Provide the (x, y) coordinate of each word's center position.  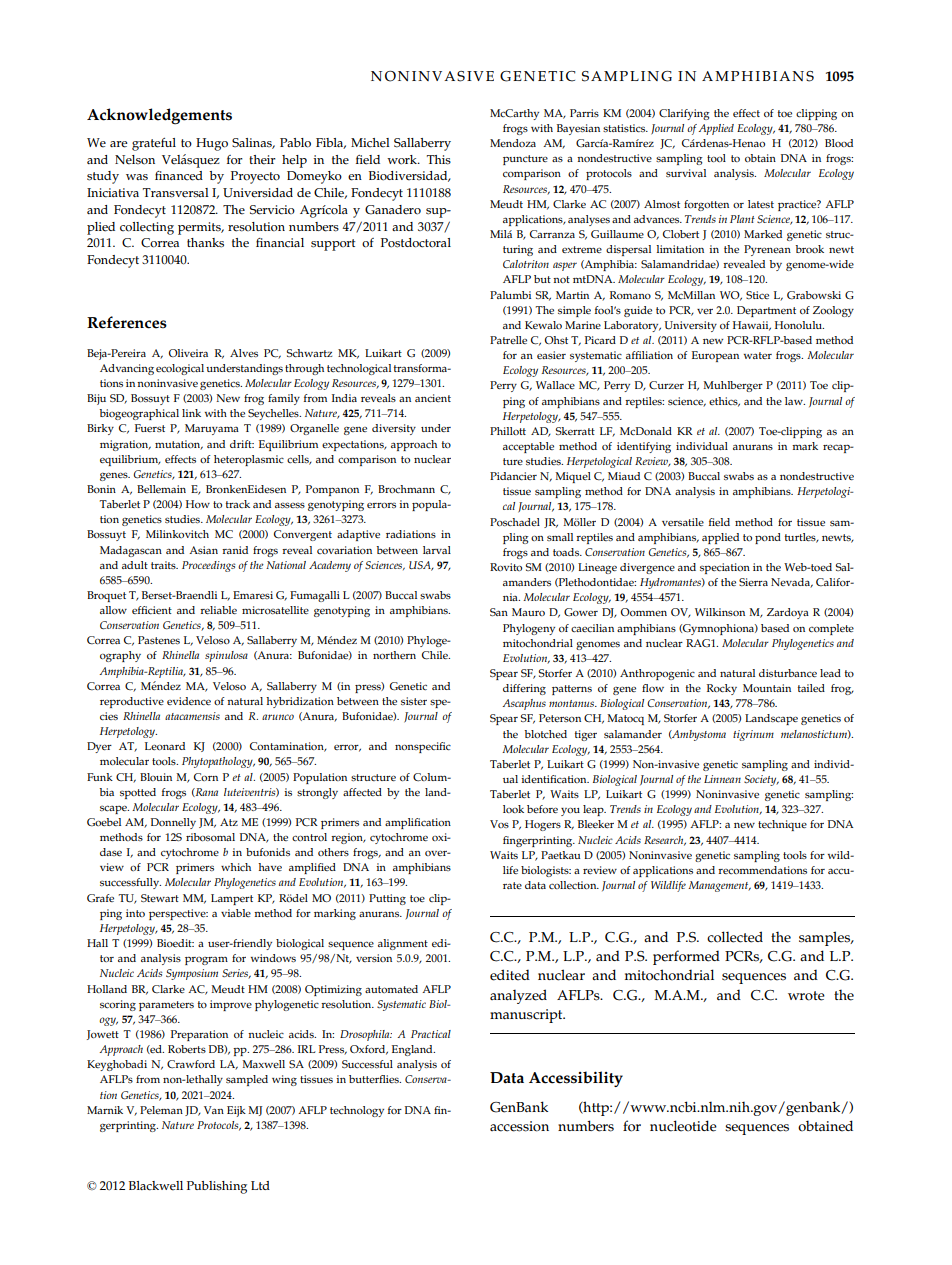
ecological (180, 369)
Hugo (212, 144)
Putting (387, 899)
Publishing (217, 1187)
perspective (178, 914)
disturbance (788, 673)
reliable (218, 610)
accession (519, 1126)
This (439, 160)
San (499, 612)
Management (719, 886)
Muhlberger (733, 386)
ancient (433, 398)
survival (686, 173)
